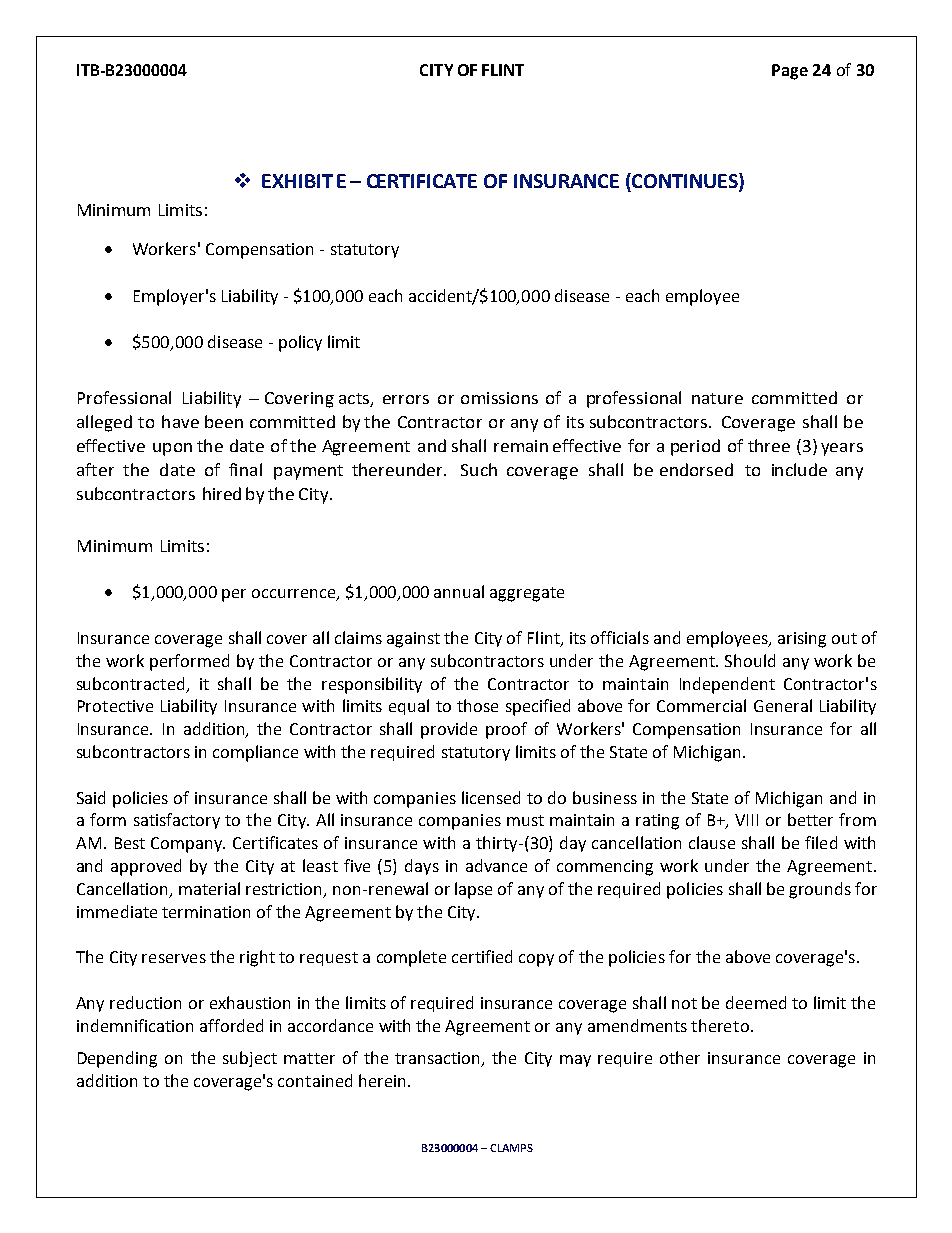 The image size is (952, 1233). I want to click on EXHIBIT, so click(297, 181).
